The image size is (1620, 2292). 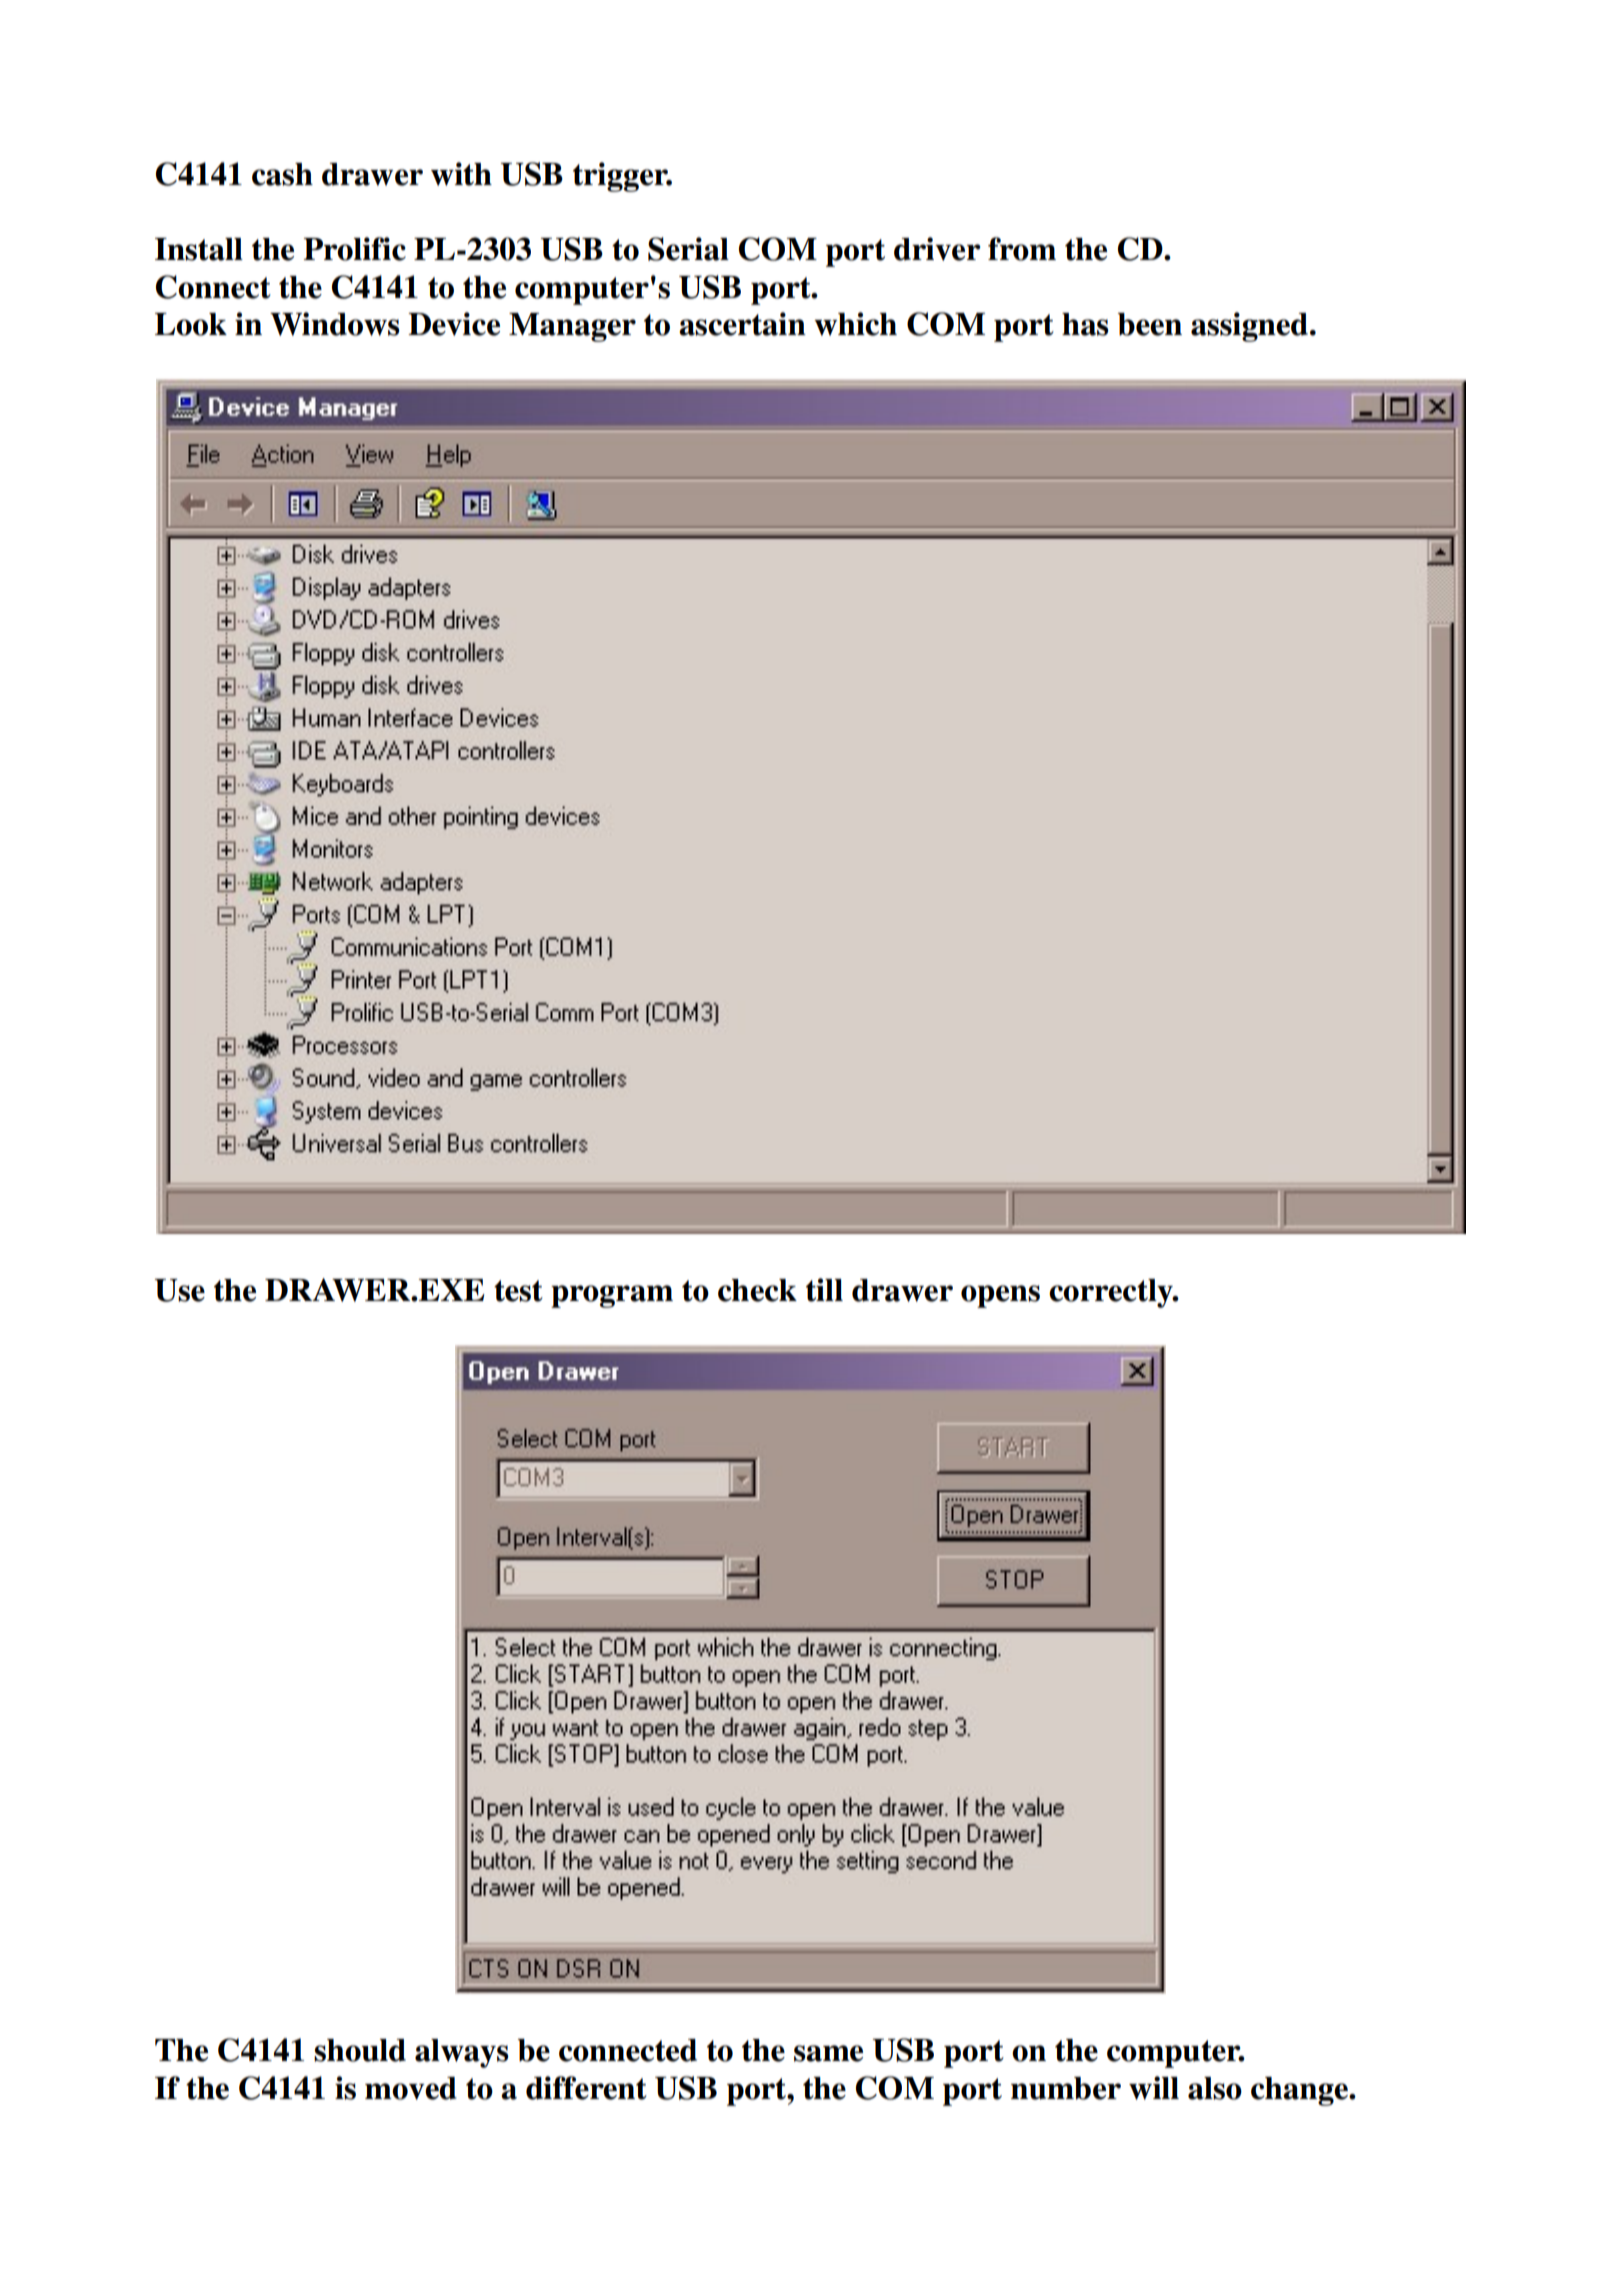 What do you see at coordinates (354, 249) in the screenshot?
I see `Prolific` at bounding box center [354, 249].
